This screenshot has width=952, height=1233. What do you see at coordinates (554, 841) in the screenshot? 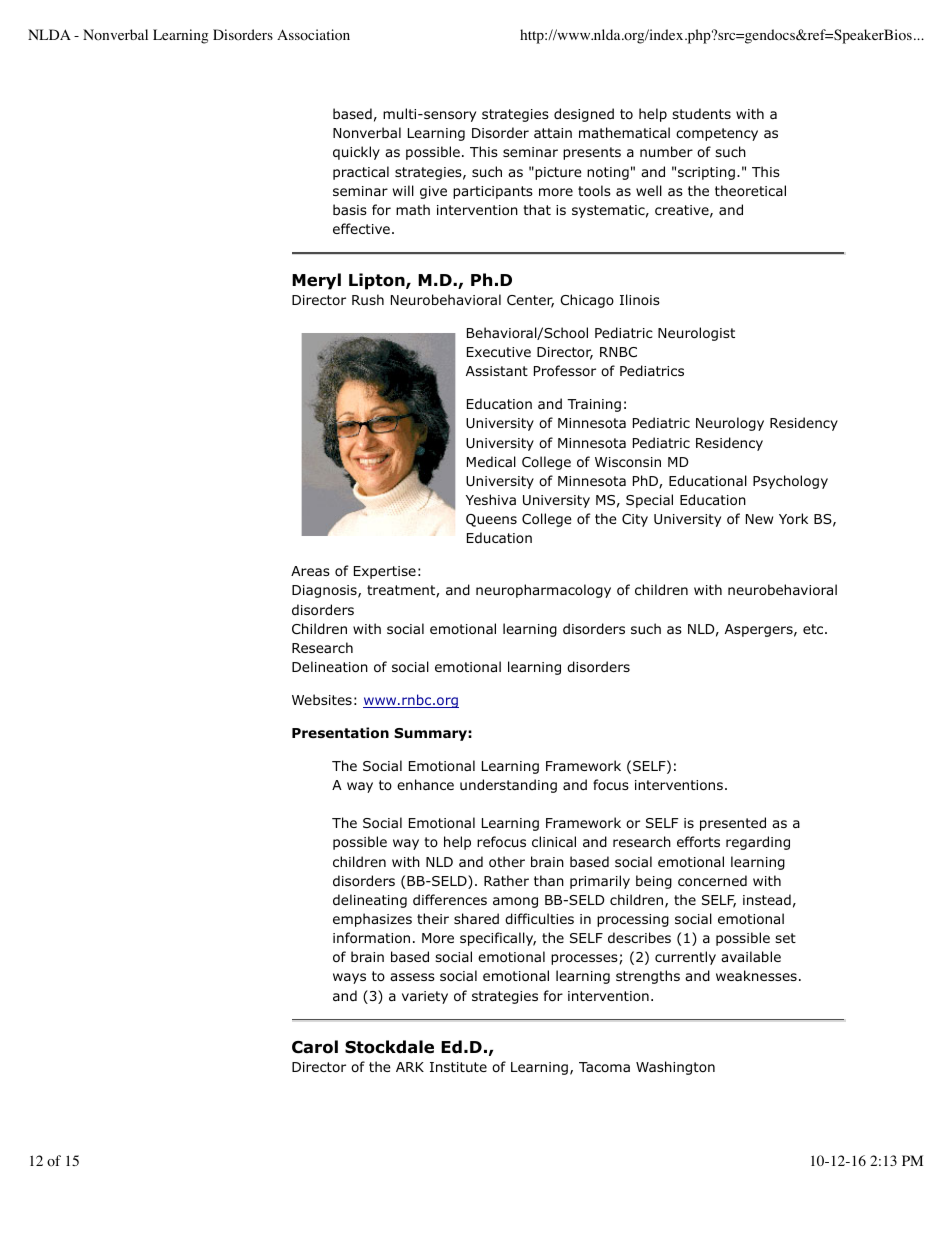
I see `clinical` at bounding box center [554, 841].
